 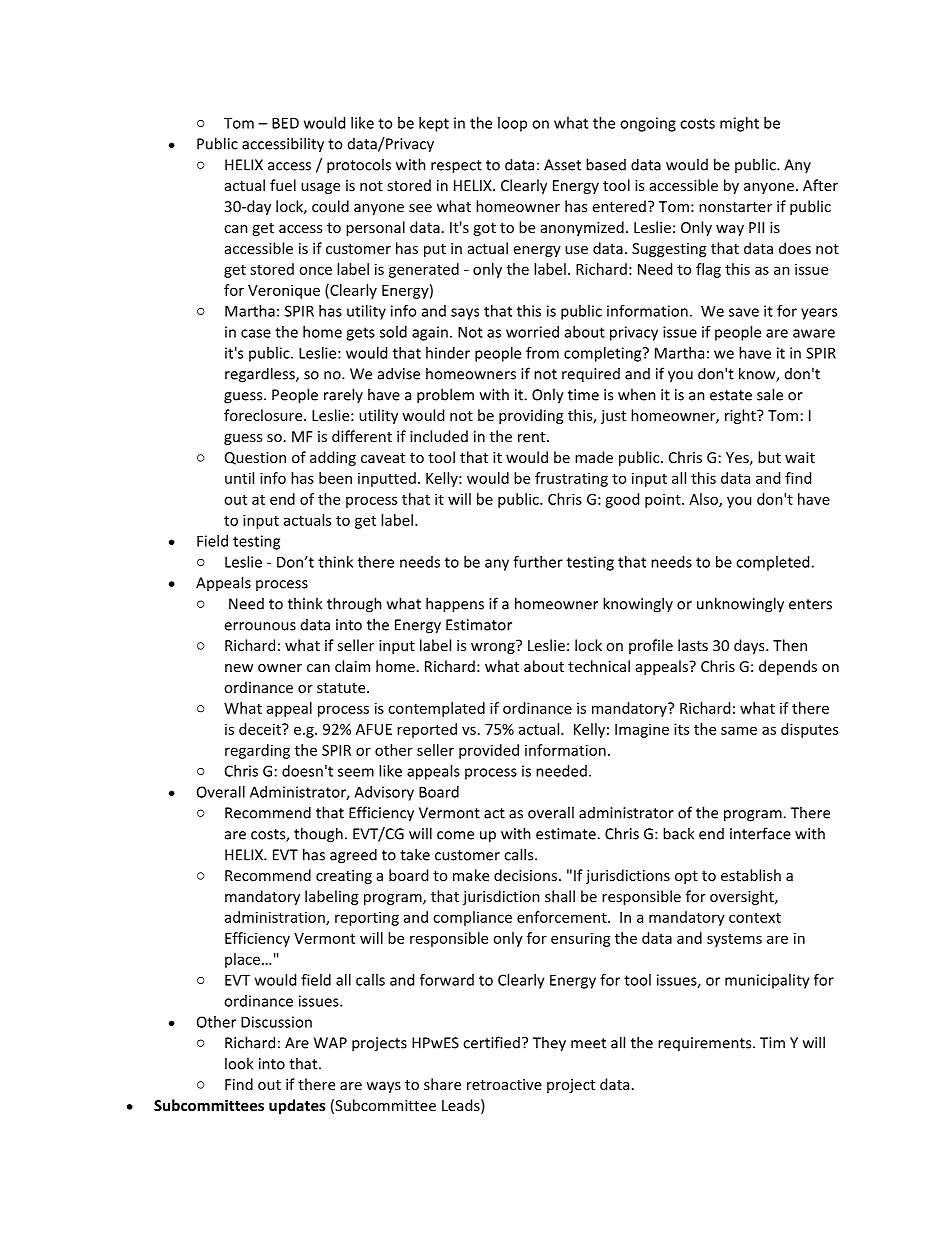 What do you see at coordinates (285, 123) in the screenshot?
I see `BED` at bounding box center [285, 123].
